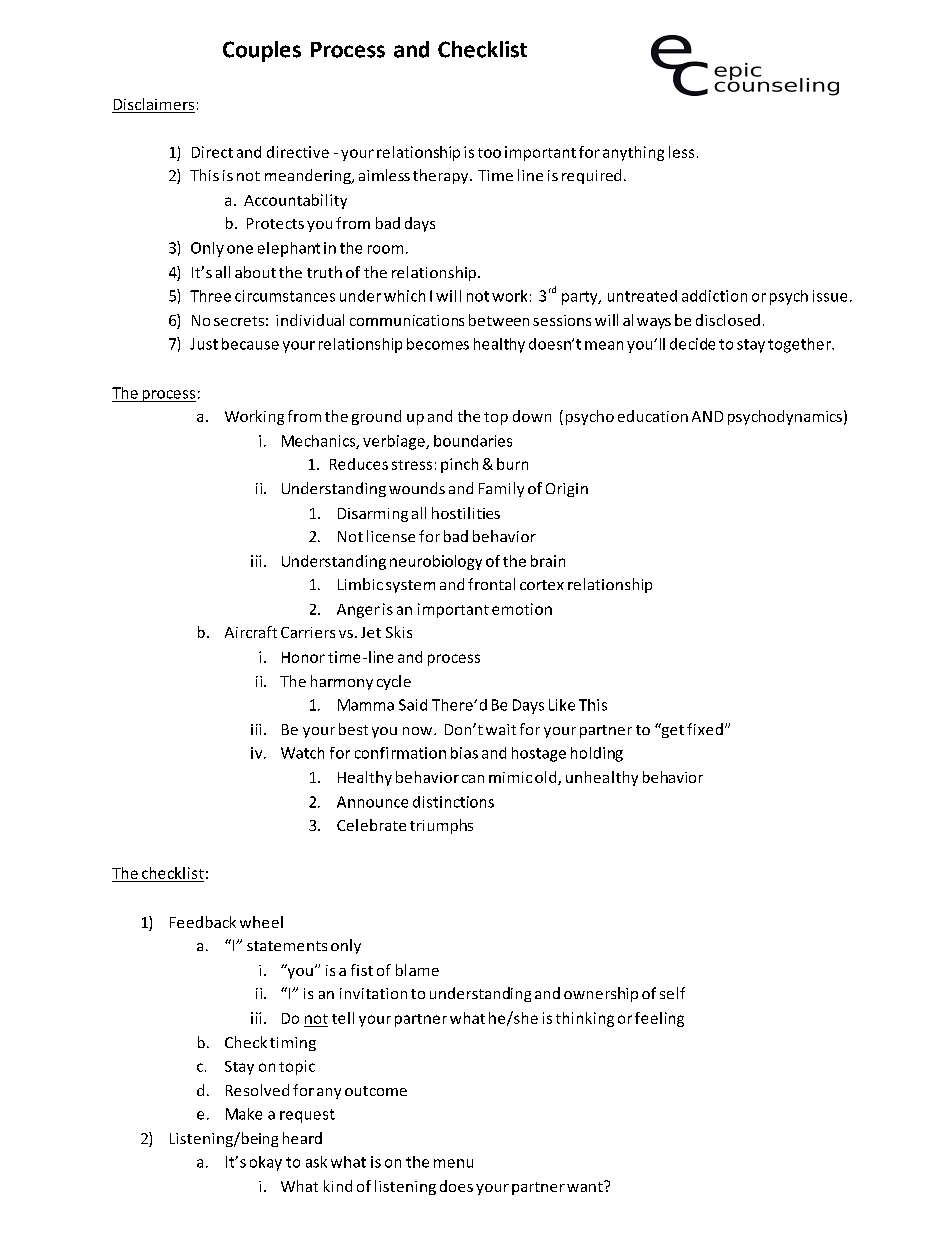 The height and width of the document is (1233, 952). What do you see at coordinates (473, 779) in the document?
I see `can` at bounding box center [473, 779].
